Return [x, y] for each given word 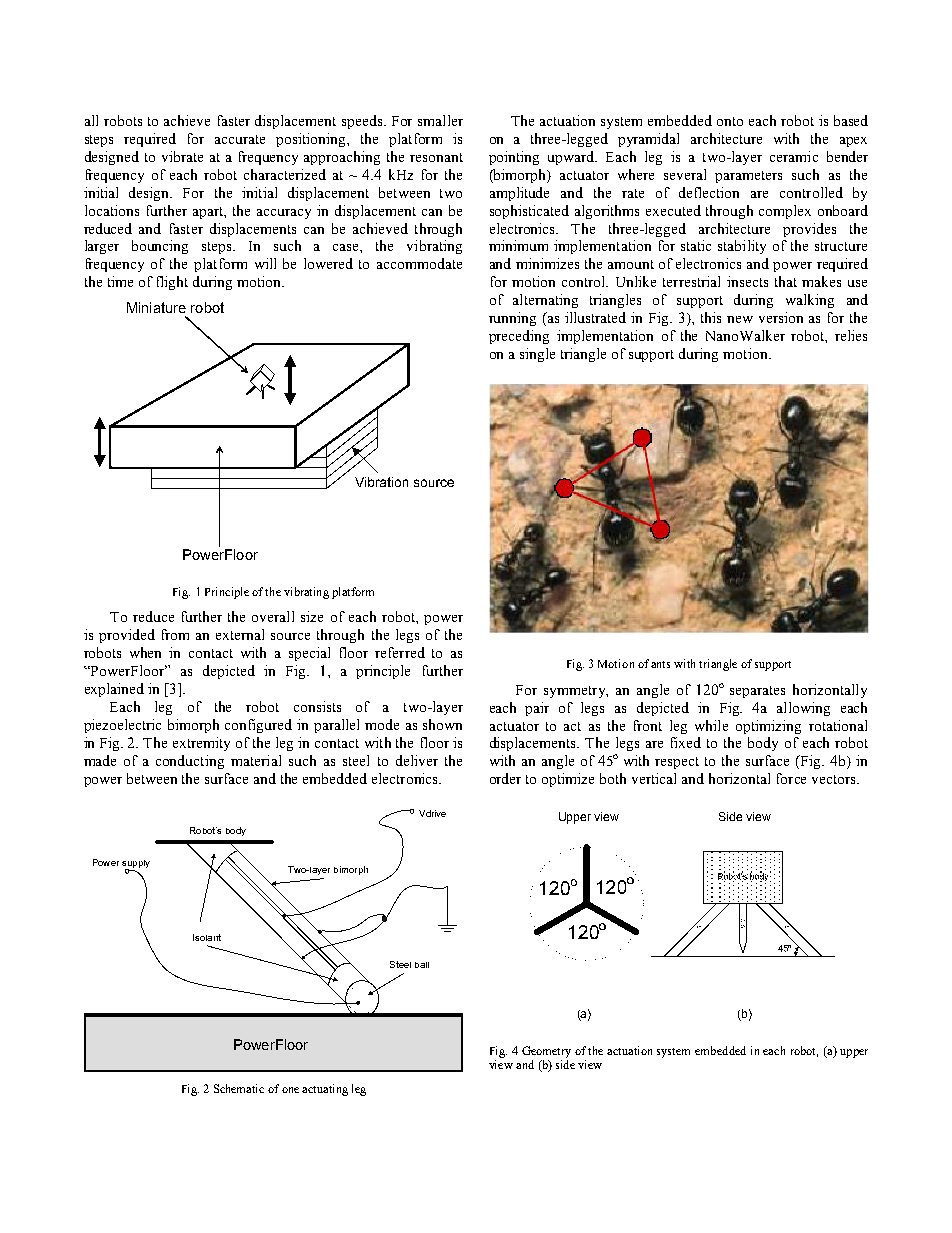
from [175, 634]
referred [400, 652]
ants [660, 664]
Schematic [239, 1088]
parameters [748, 177]
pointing [514, 158]
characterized [285, 174]
